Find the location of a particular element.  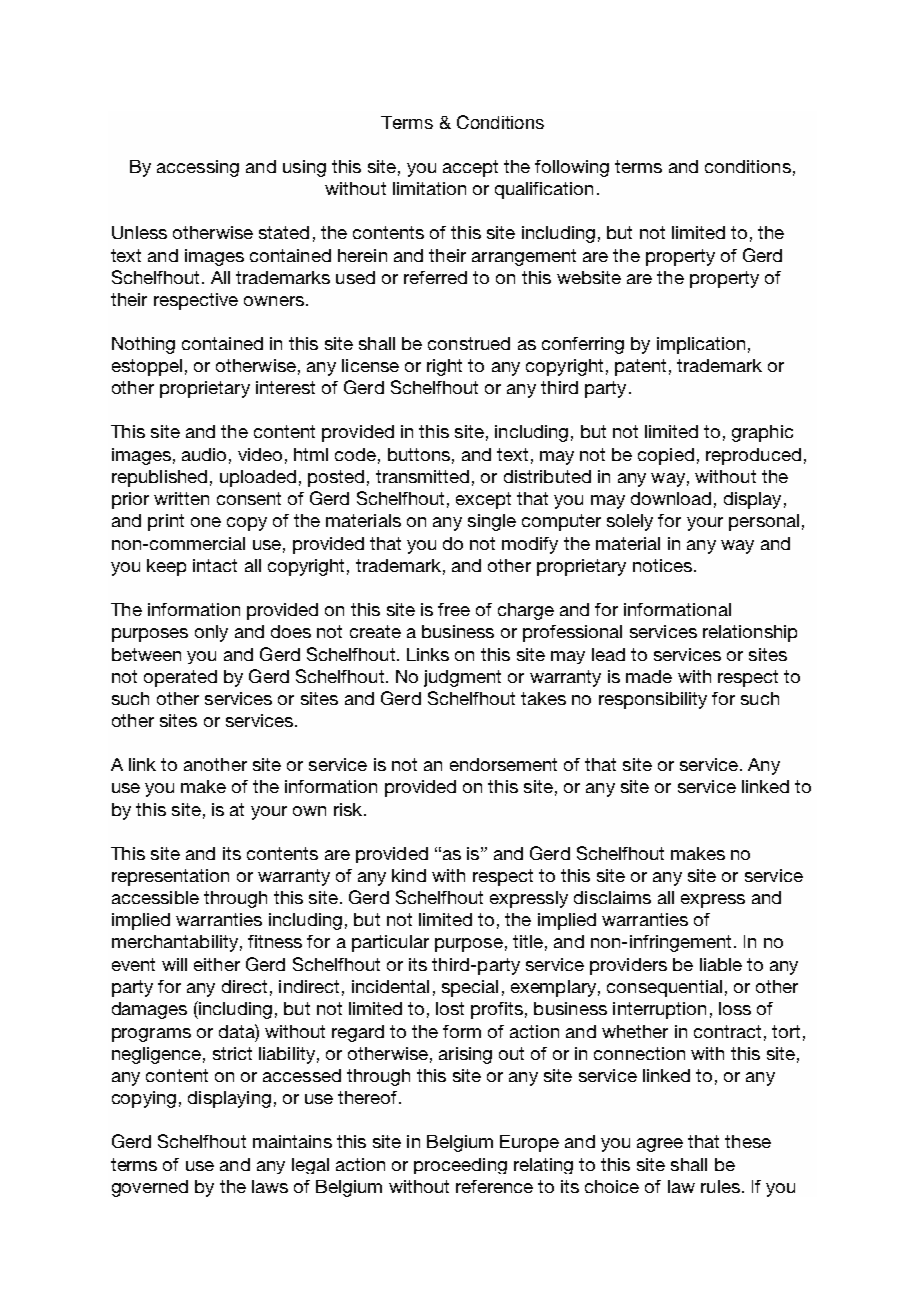

following is located at coordinates (572, 168).
